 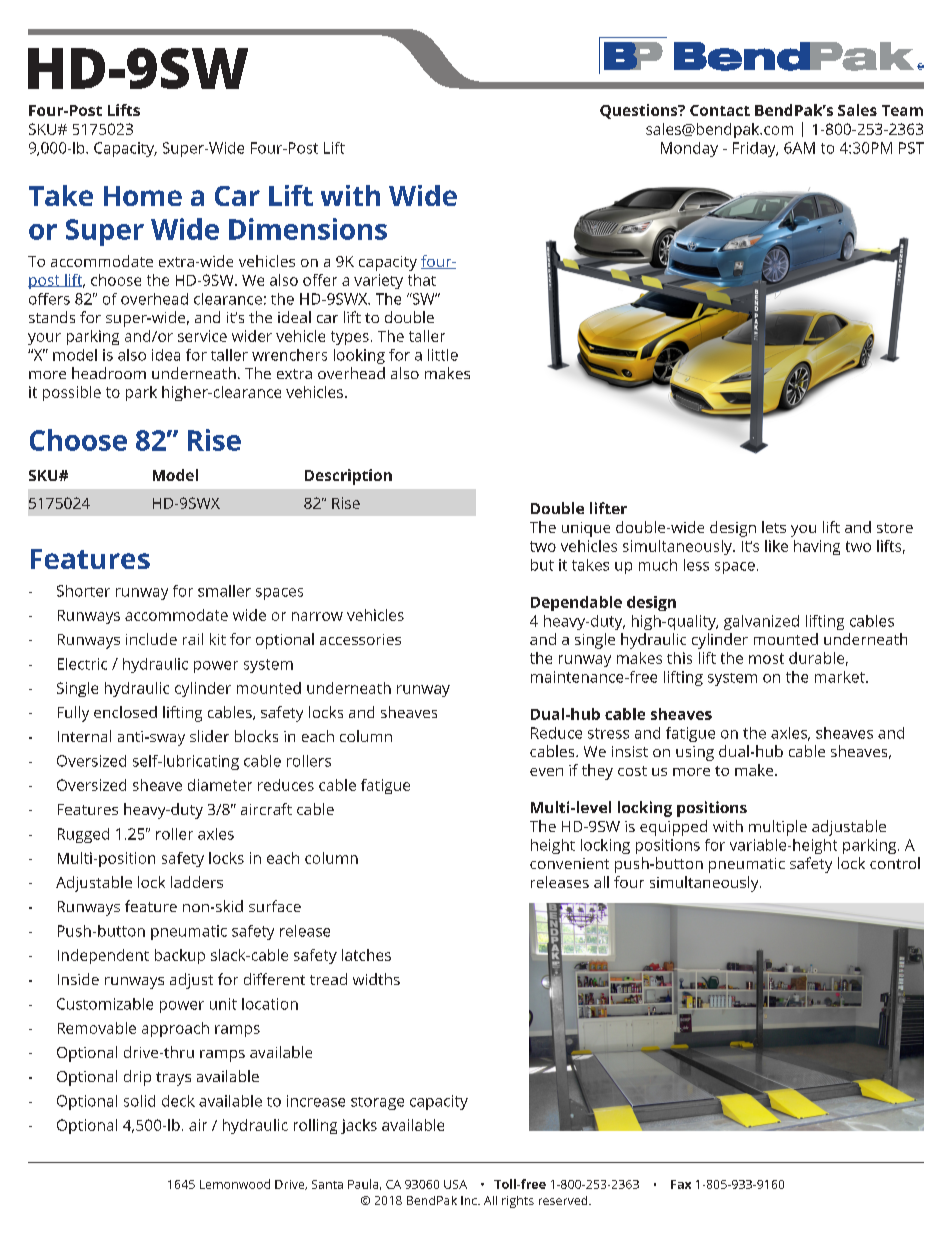 What do you see at coordinates (695, 753) in the image?
I see `using` at bounding box center [695, 753].
